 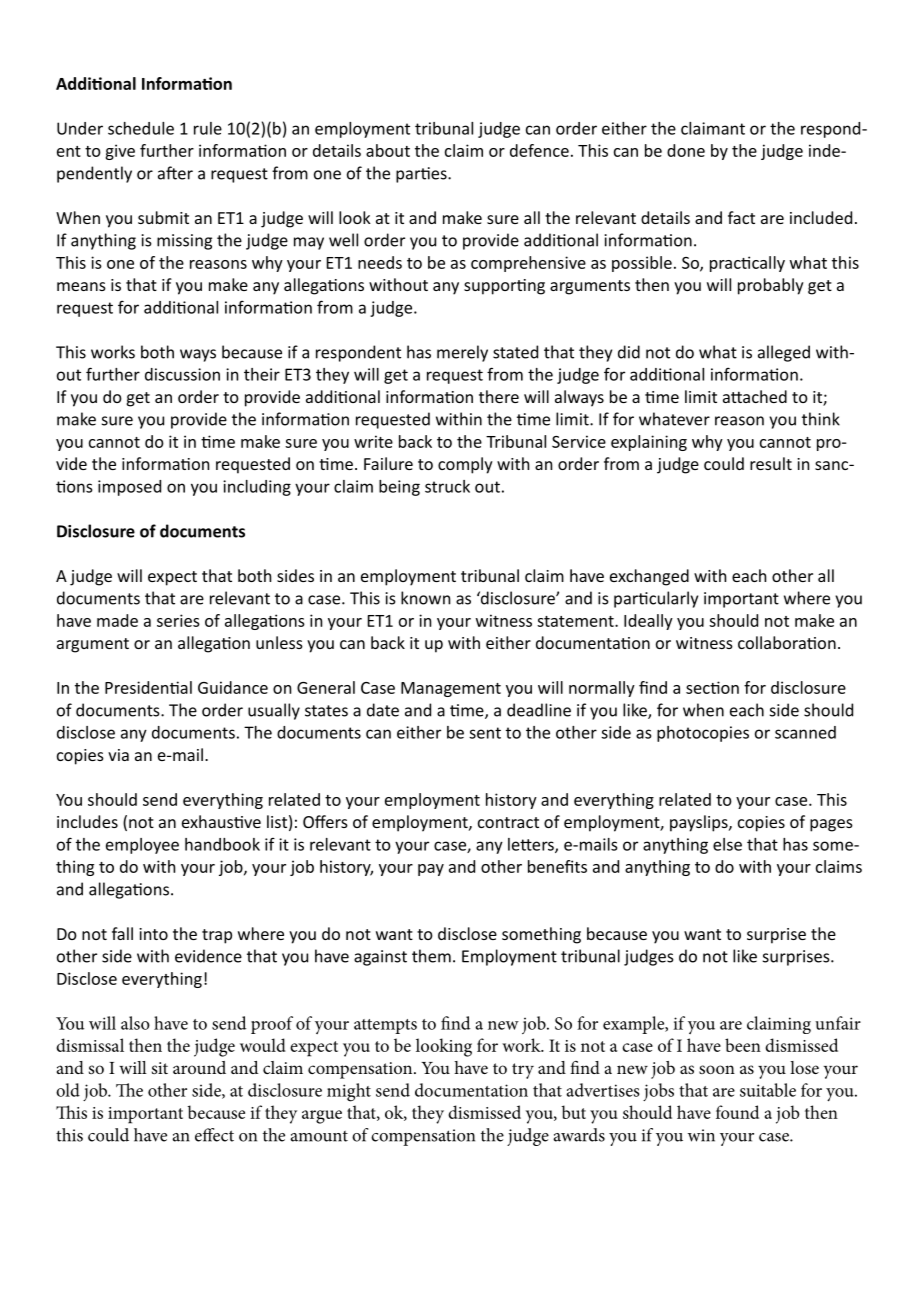 What do you see at coordinates (422, 175) in the page?
I see `parties` at bounding box center [422, 175].
